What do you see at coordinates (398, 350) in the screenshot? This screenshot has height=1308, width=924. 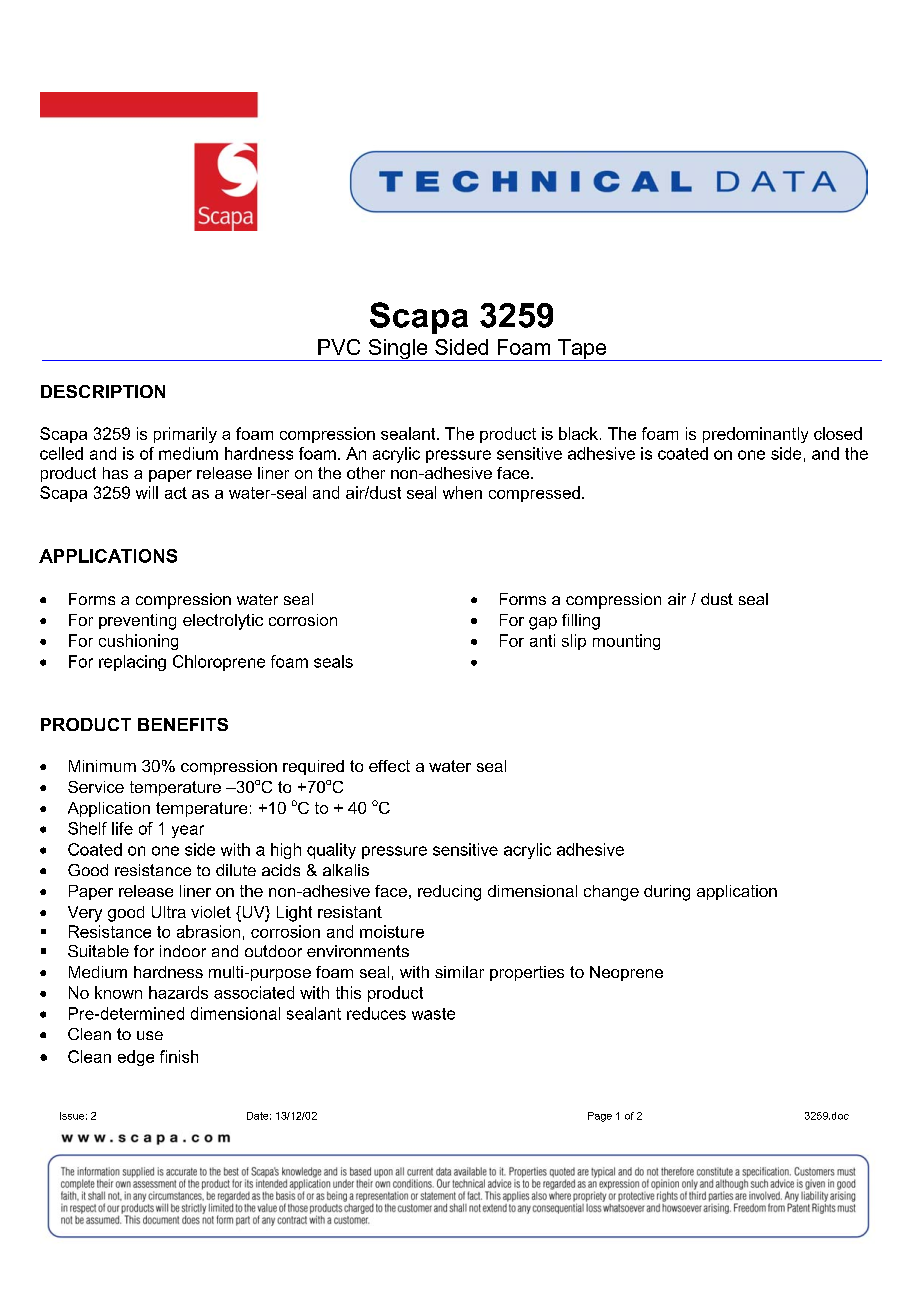 I see `Single` at bounding box center [398, 350].
